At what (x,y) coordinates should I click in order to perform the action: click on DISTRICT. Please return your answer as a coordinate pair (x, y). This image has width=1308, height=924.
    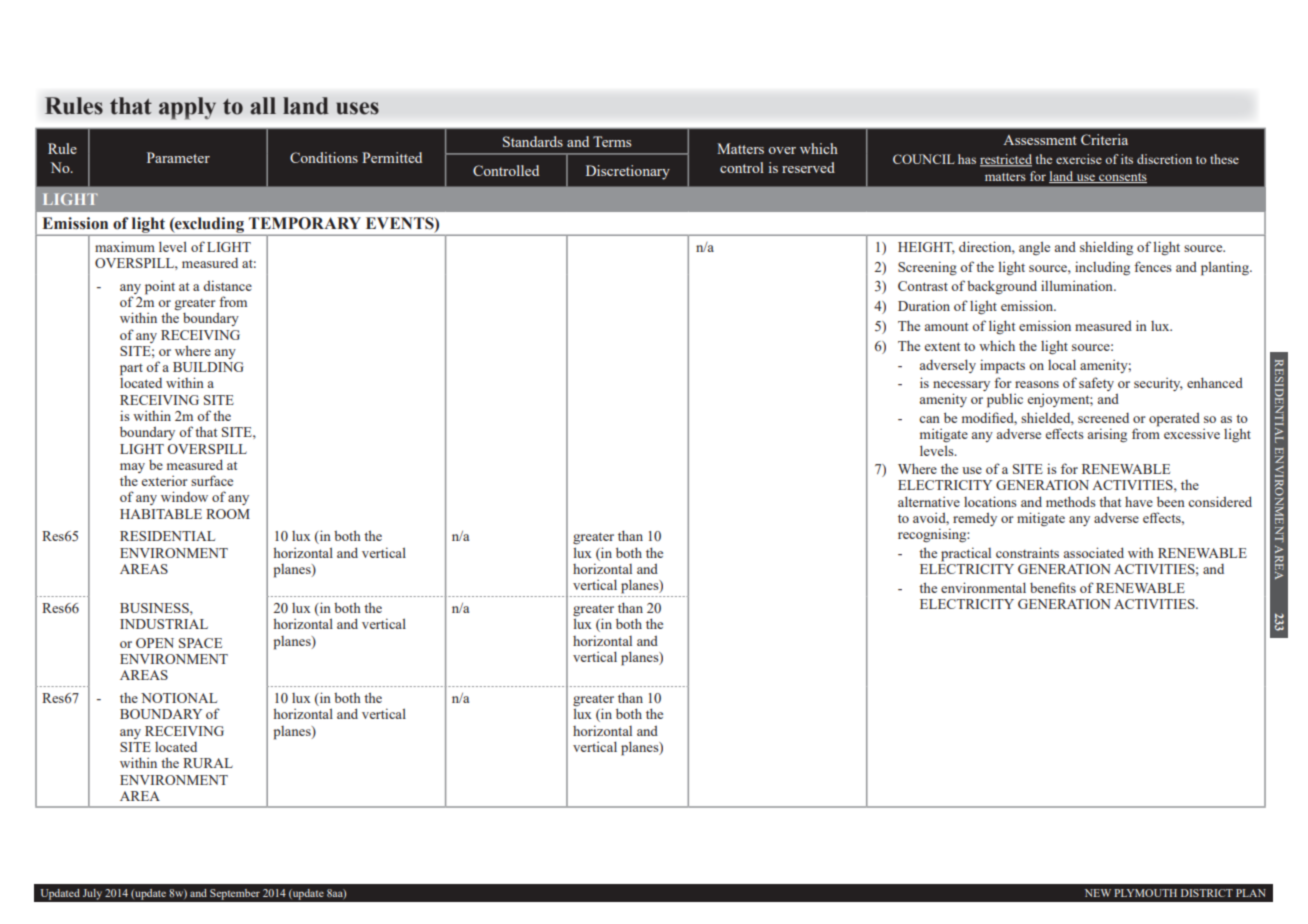
    Looking at the image, I should click on (1207, 893).
